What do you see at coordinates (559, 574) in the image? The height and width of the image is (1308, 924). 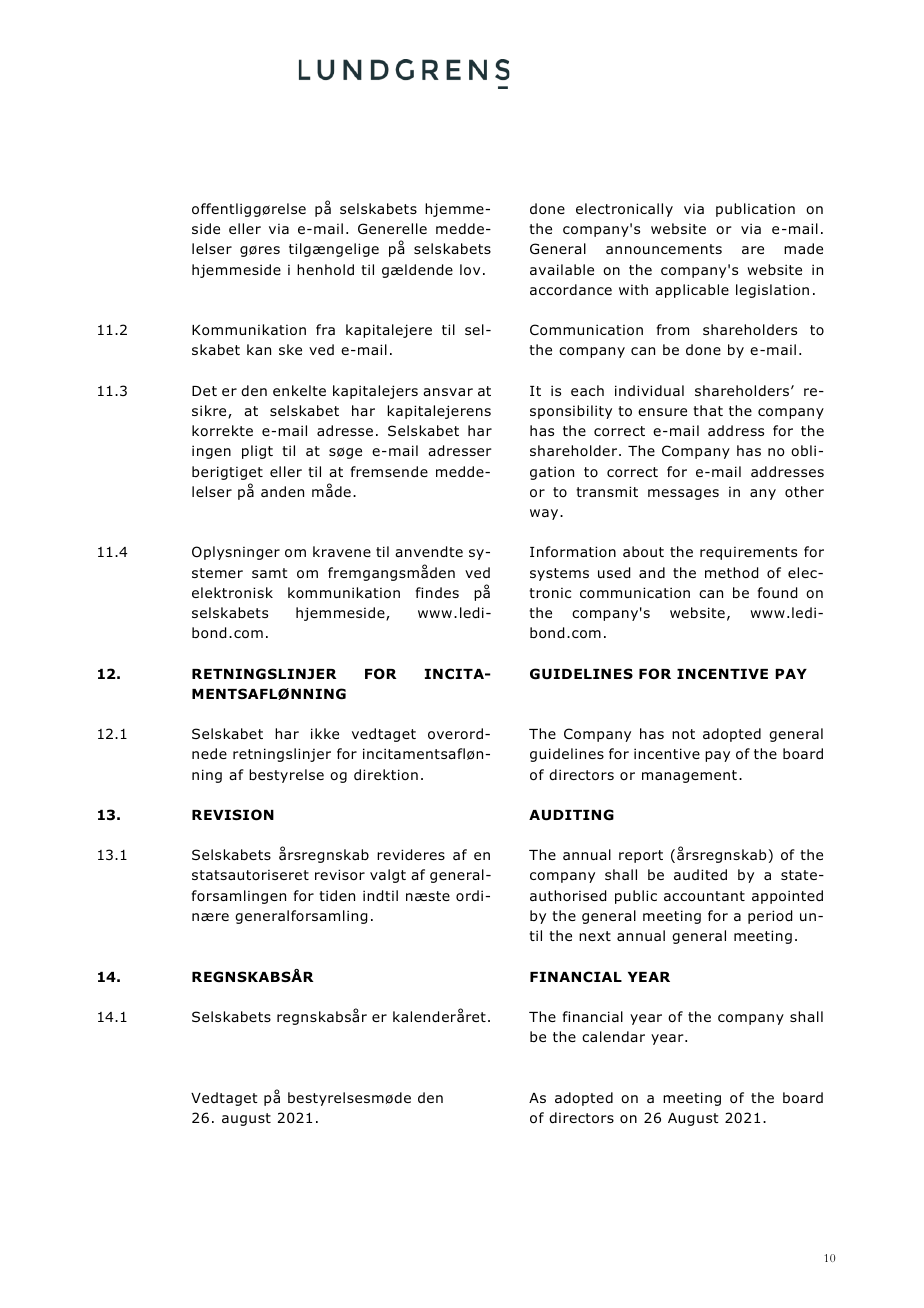 I see `systems` at bounding box center [559, 574].
